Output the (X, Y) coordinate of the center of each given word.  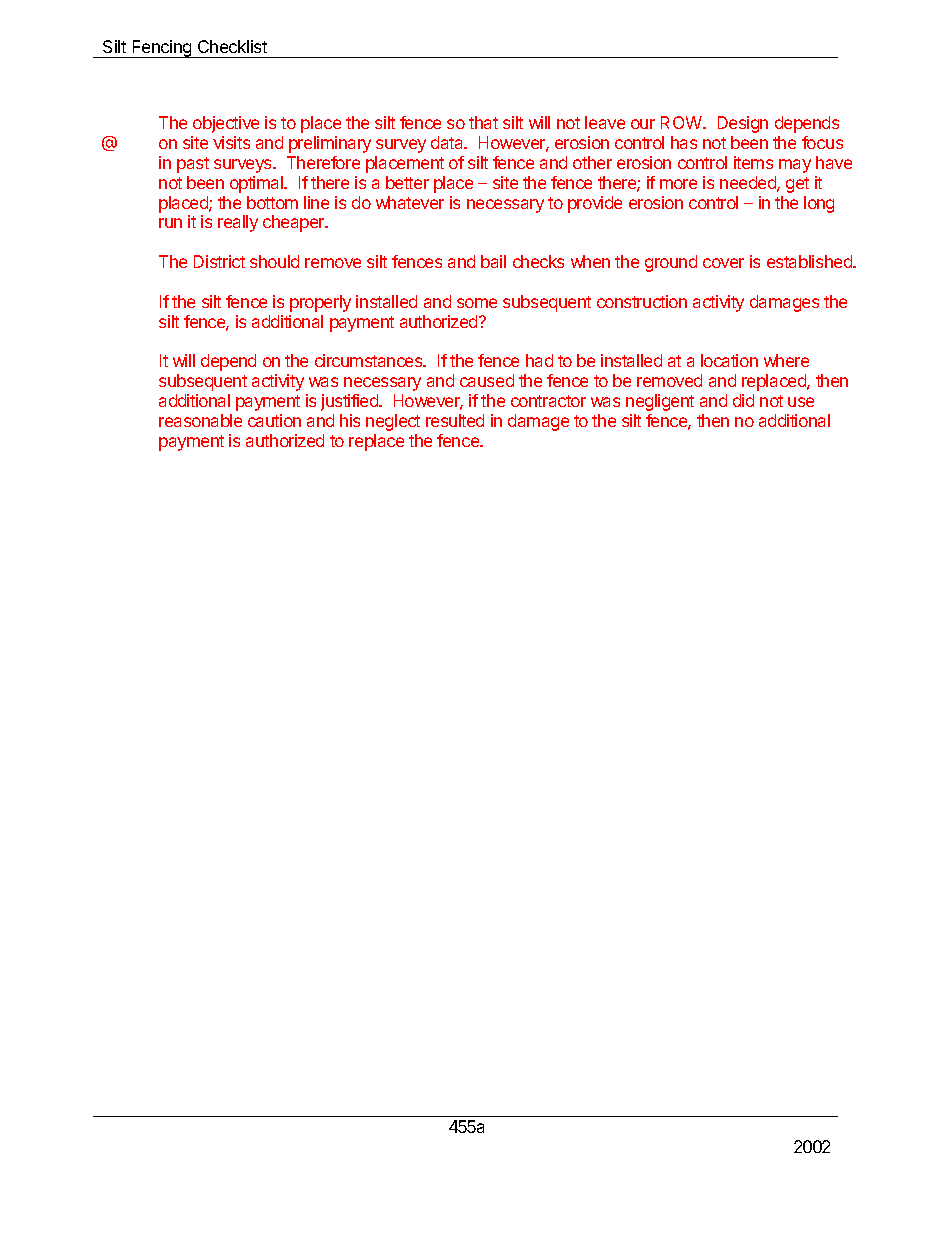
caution (274, 420)
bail (493, 261)
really (238, 223)
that (483, 122)
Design (743, 124)
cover (723, 263)
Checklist (232, 46)
